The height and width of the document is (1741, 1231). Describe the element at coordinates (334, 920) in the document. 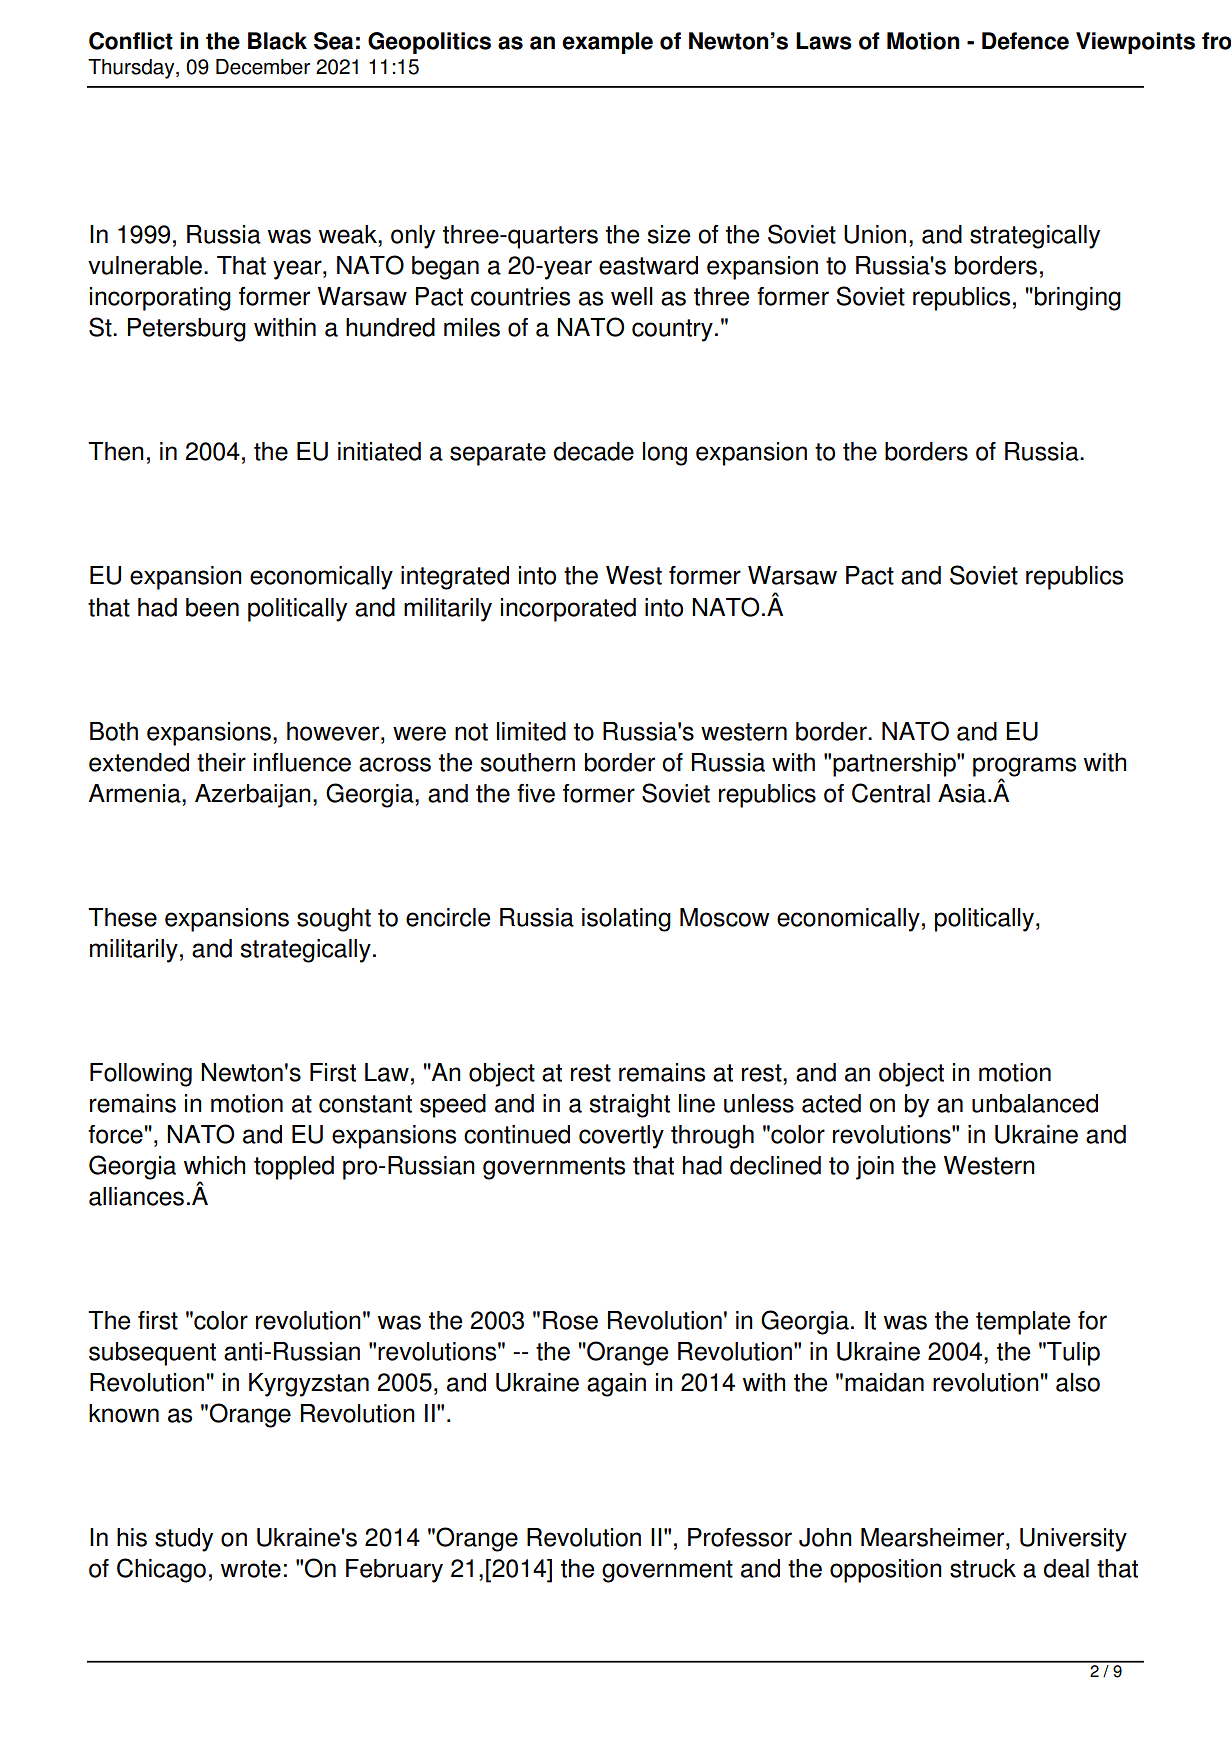

I see `sought` at that location.
